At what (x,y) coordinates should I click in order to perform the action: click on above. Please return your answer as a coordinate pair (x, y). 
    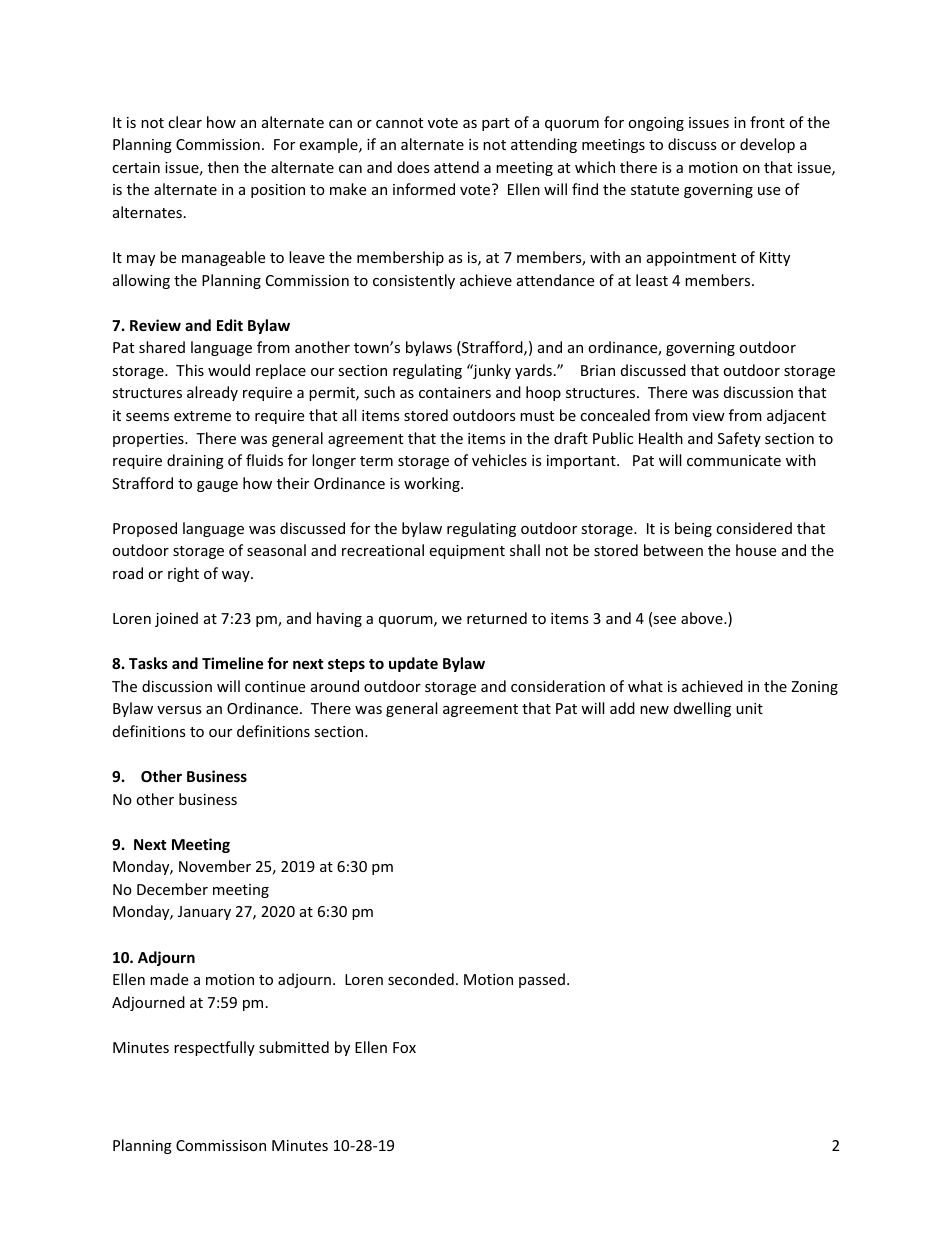
    Looking at the image, I should click on (703, 618).
